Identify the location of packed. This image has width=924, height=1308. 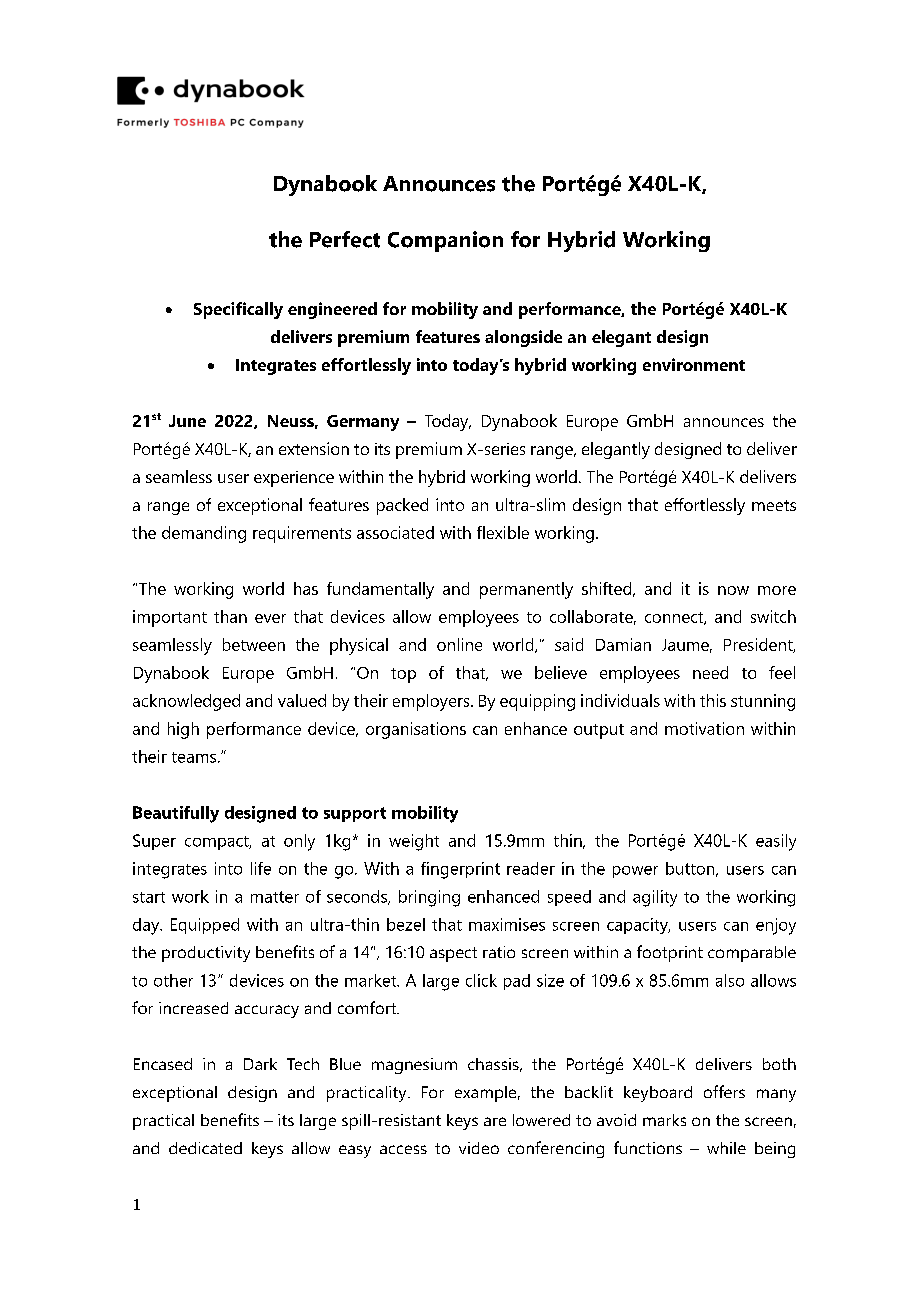
(402, 506).
